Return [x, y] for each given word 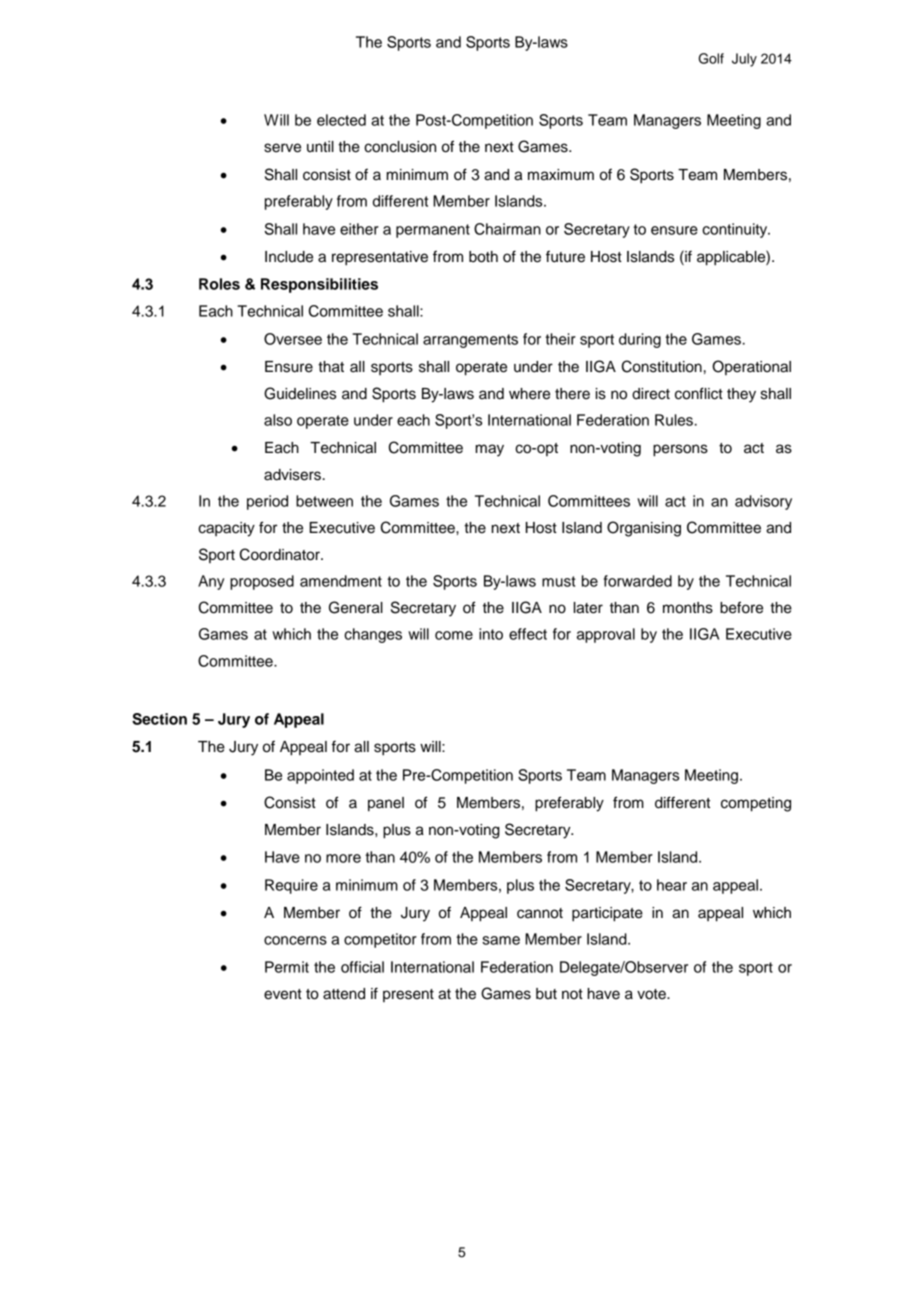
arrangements [470, 341]
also [278, 420]
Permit [287, 967]
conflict [699, 393]
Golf [711, 58]
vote [652, 994]
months [688, 608]
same [501, 940]
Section [159, 719]
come [454, 635]
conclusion [400, 147]
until [320, 146]
